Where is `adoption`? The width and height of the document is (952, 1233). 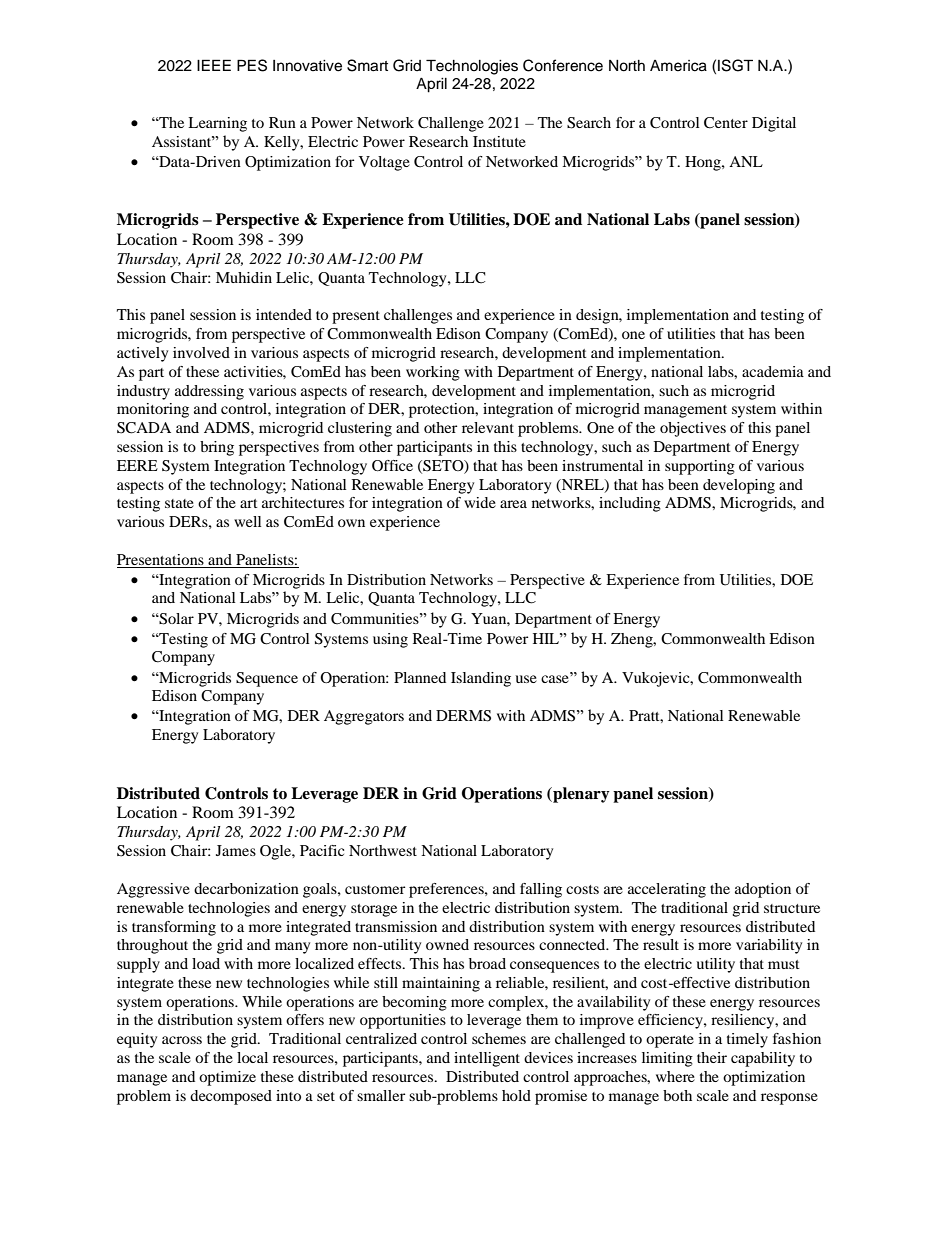
adoption is located at coordinates (763, 890).
